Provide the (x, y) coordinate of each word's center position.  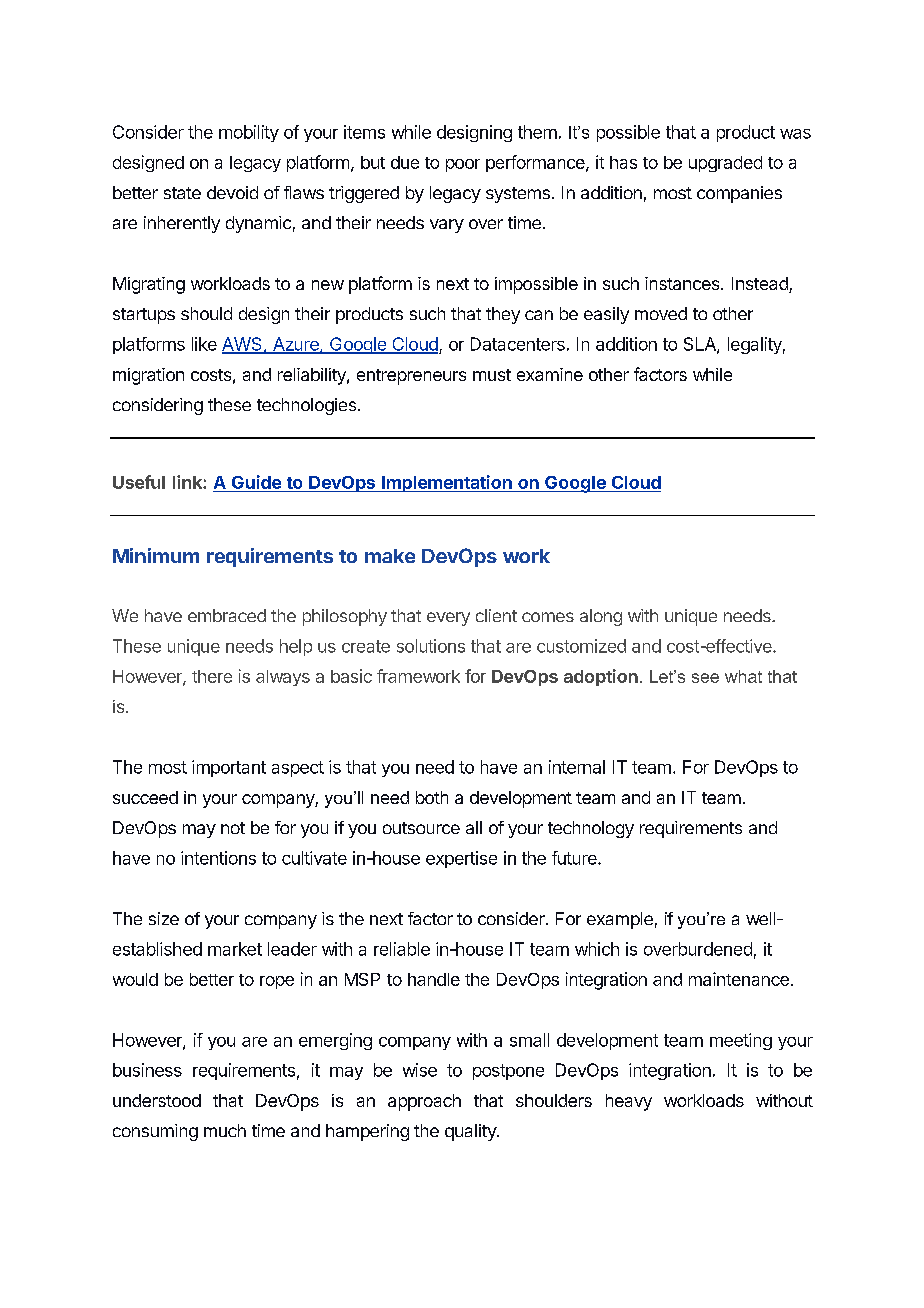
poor (463, 165)
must (492, 375)
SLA (701, 345)
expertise (461, 859)
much (225, 1130)
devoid (232, 192)
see (705, 678)
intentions (218, 858)
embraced (227, 615)
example (620, 920)
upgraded (725, 164)
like (204, 344)
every (448, 619)
